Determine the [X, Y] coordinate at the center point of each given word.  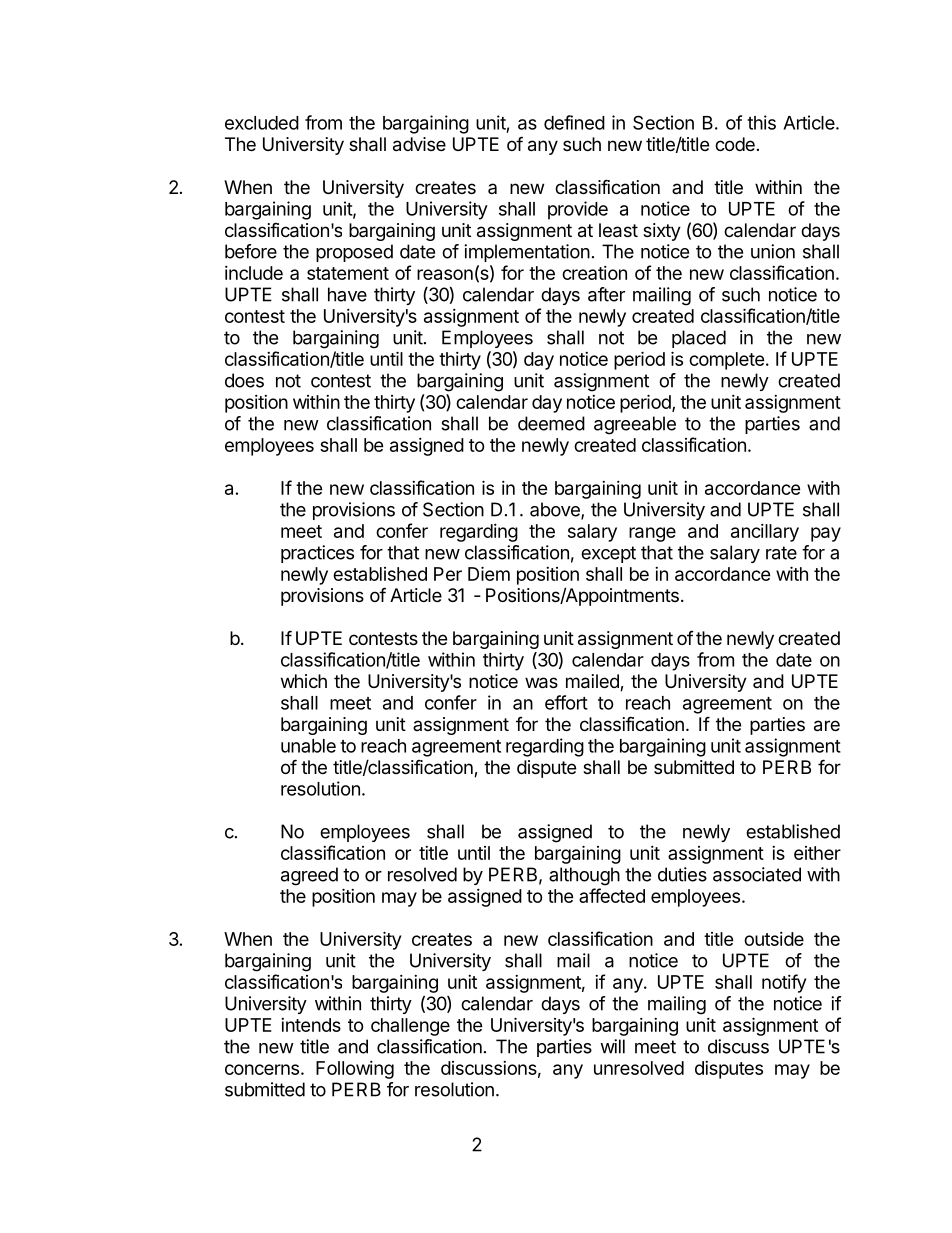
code [735, 144]
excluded [262, 123]
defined [574, 122]
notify [784, 983]
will [612, 1046]
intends [311, 1025]
